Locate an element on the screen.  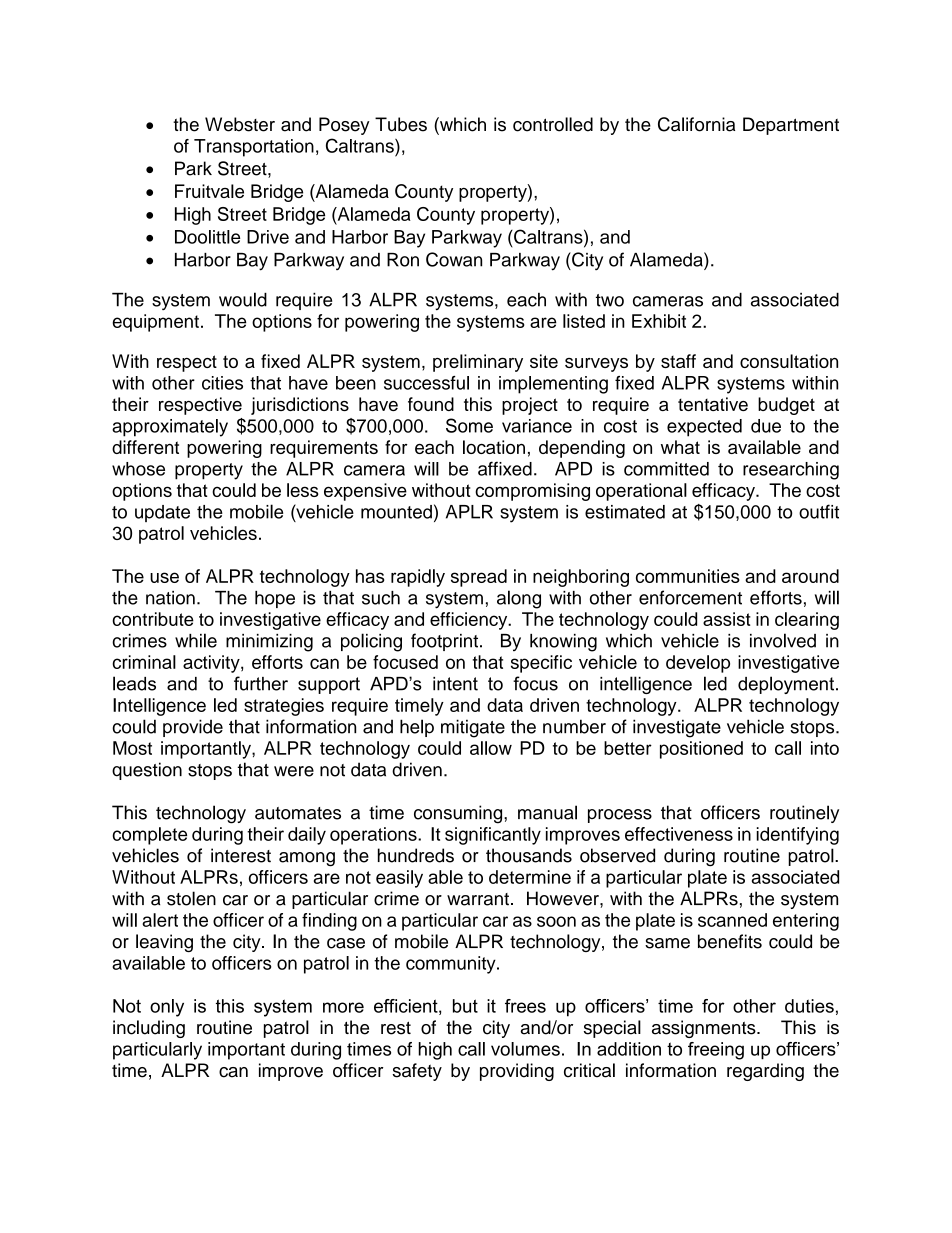
including is located at coordinates (149, 1029).
